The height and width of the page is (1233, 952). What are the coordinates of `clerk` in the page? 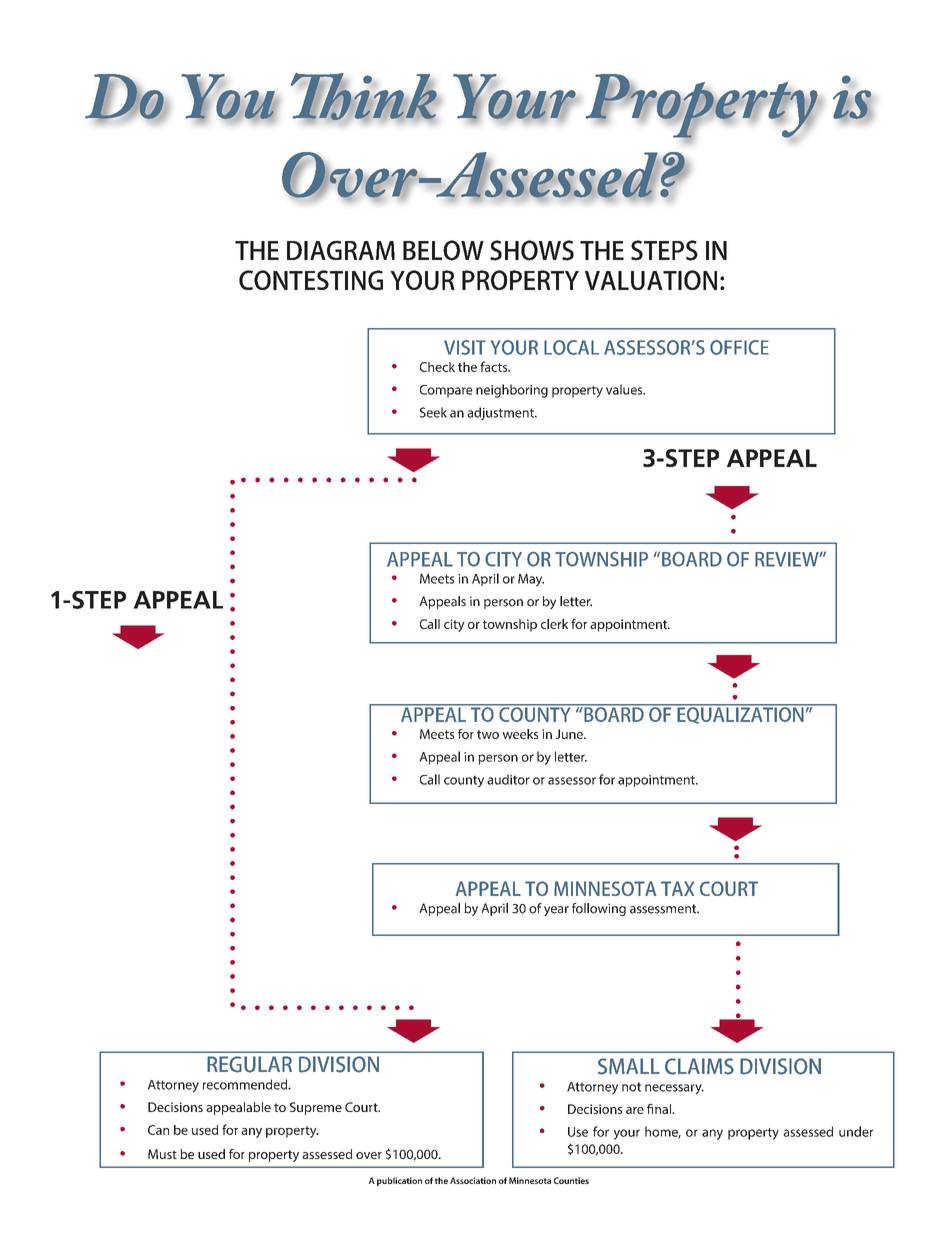 It's located at (554, 624).
